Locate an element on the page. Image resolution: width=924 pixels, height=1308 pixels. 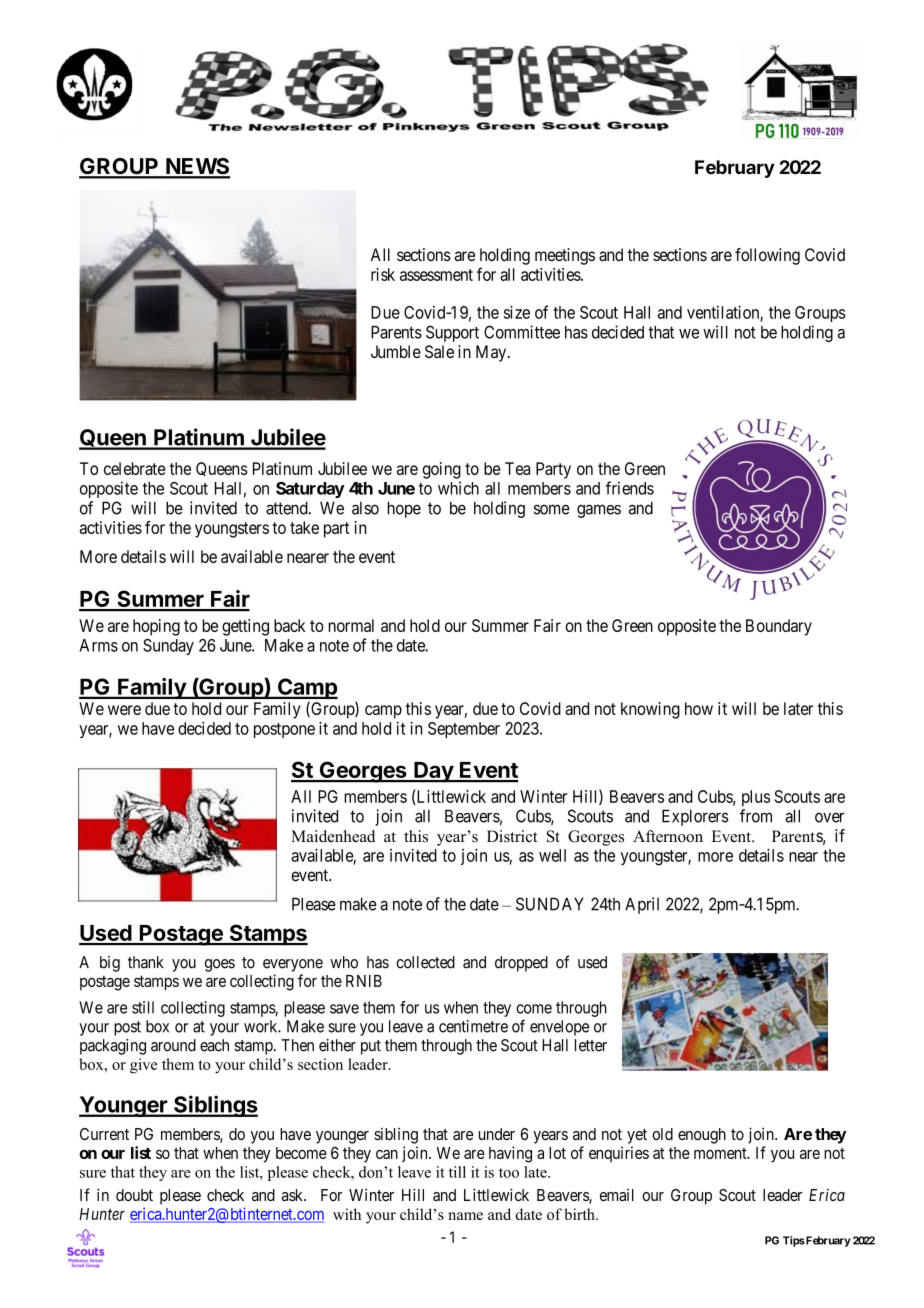
Tips is located at coordinates (794, 1241).
